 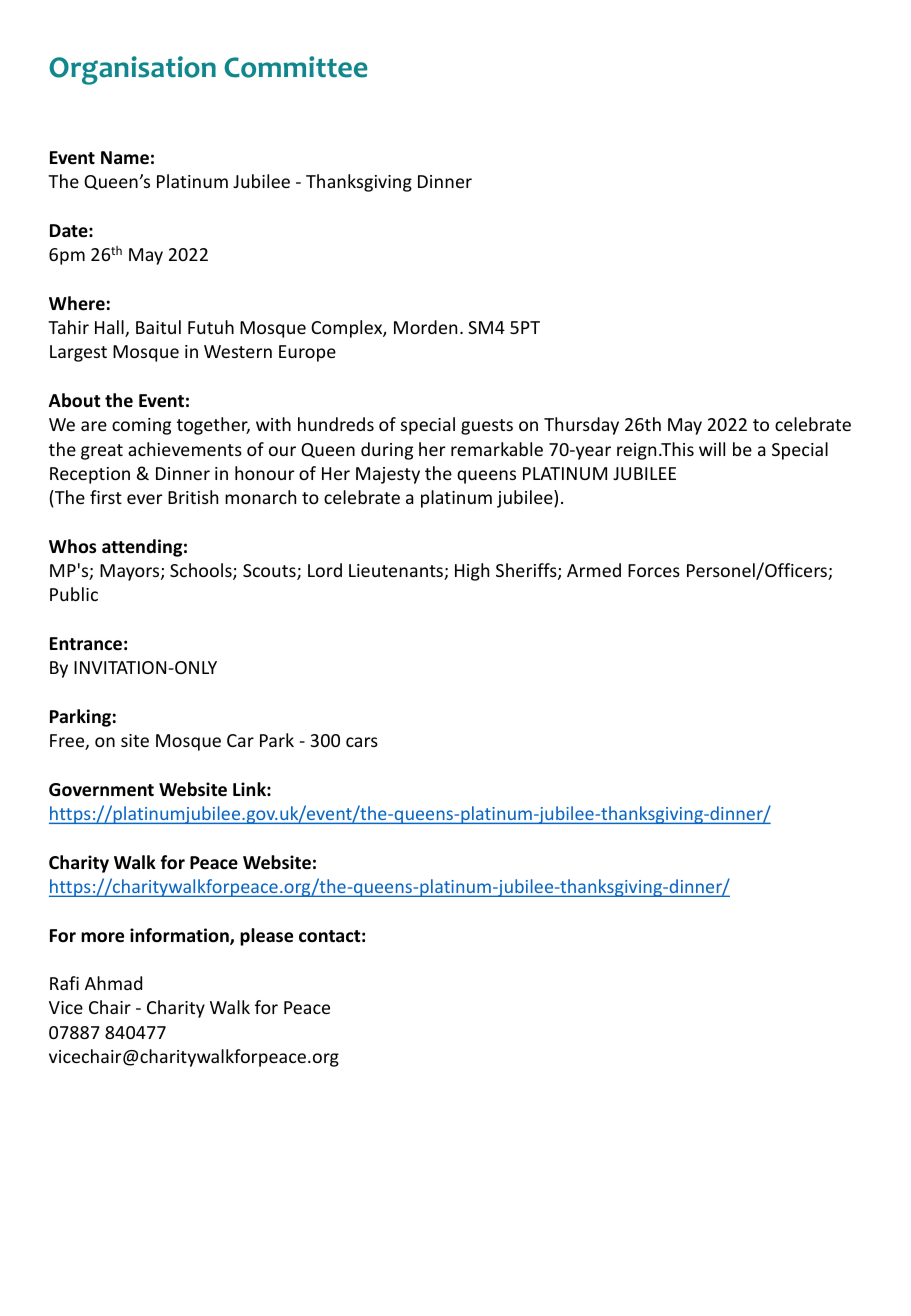 What do you see at coordinates (654, 570) in the page?
I see `Forces` at bounding box center [654, 570].
